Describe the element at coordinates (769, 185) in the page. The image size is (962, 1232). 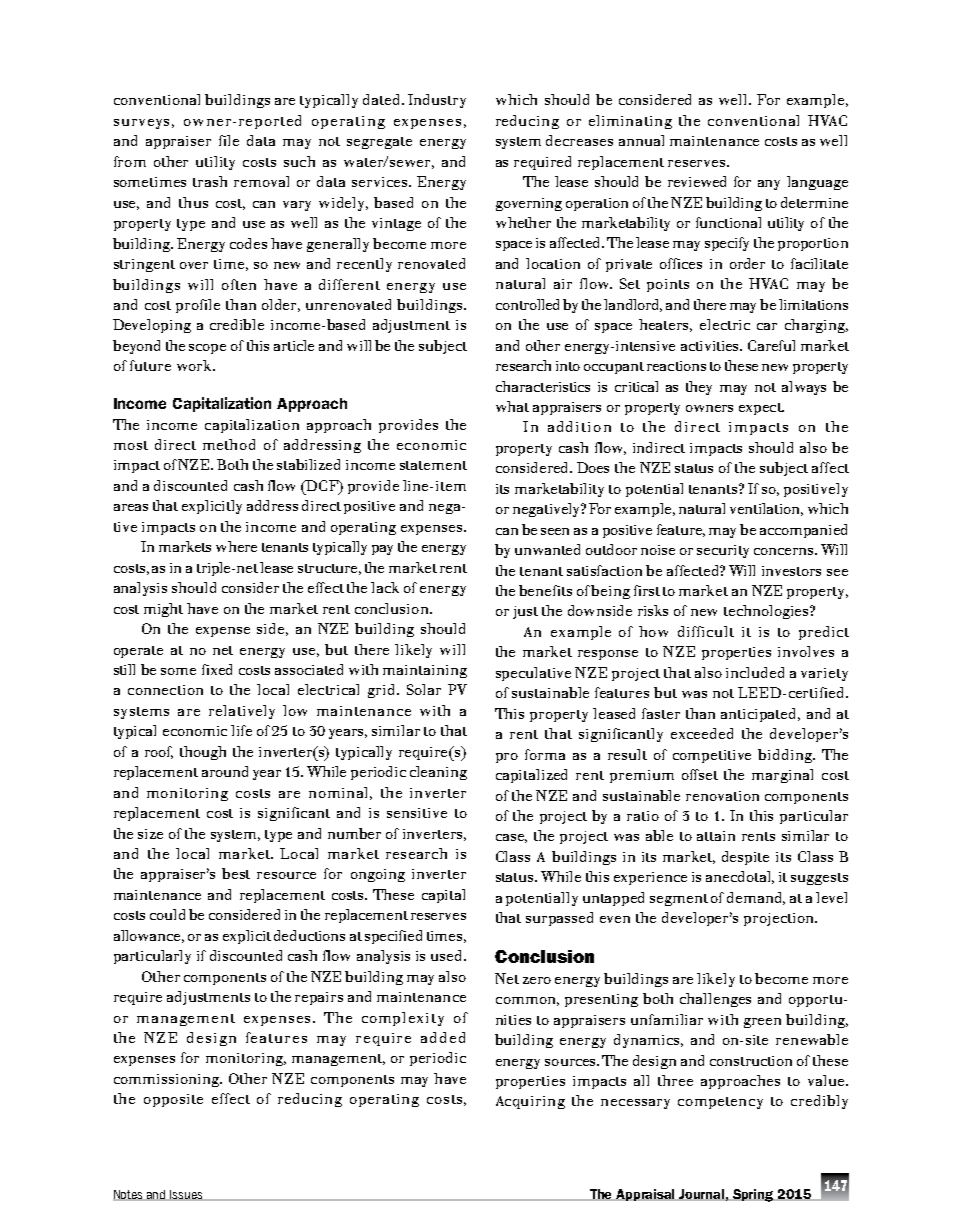
I see `any` at that location.
